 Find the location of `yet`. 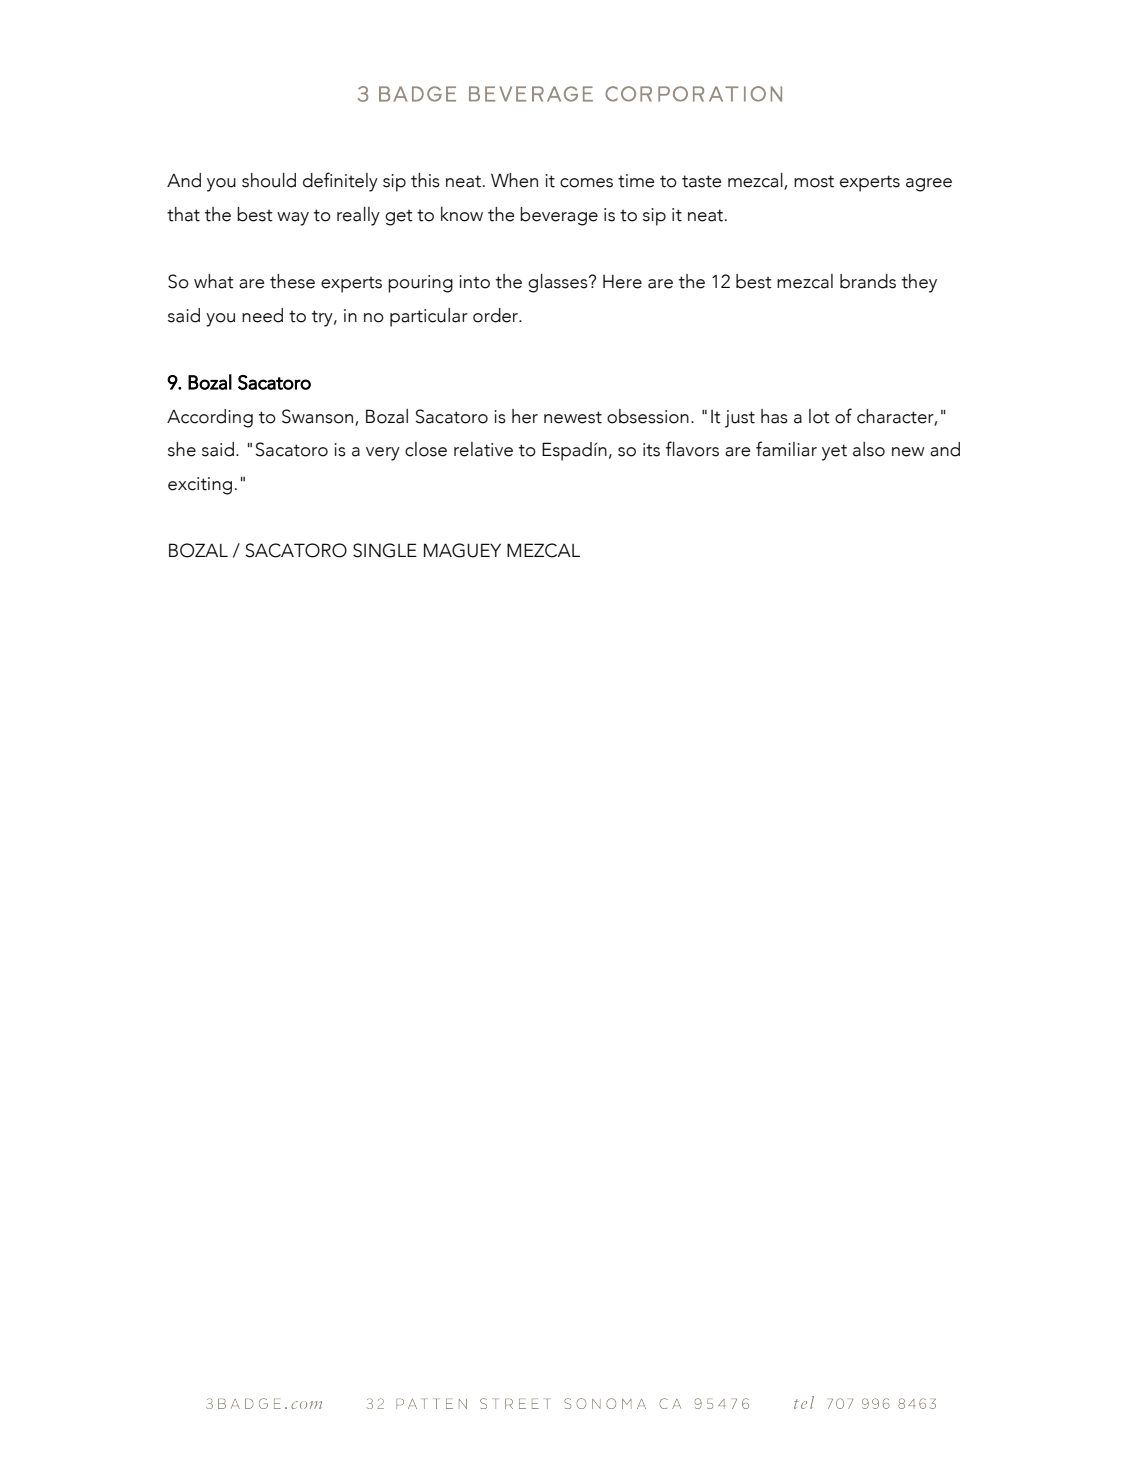

yet is located at coordinates (834, 452).
